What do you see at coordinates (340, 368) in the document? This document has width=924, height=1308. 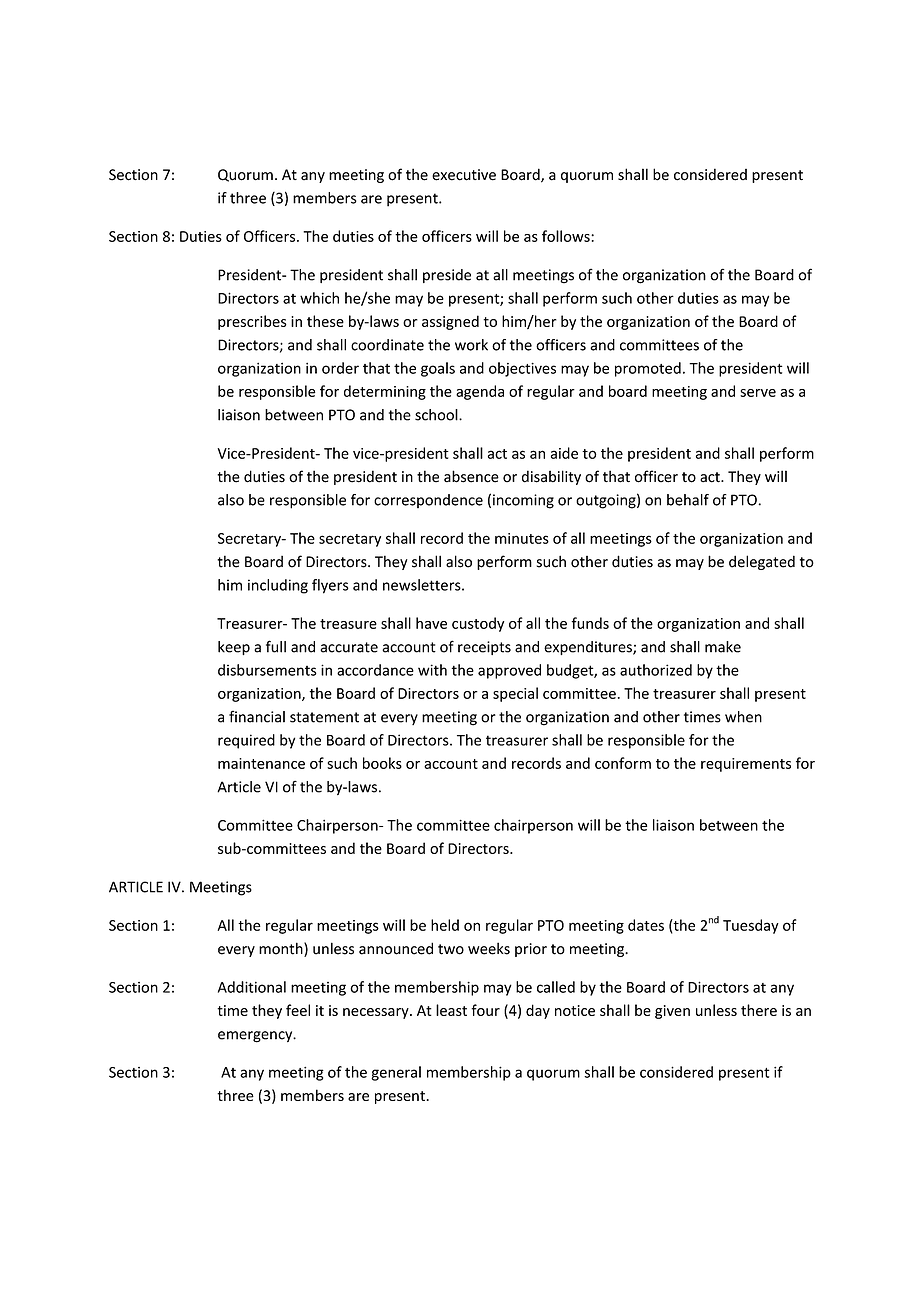 I see `order` at bounding box center [340, 368].
